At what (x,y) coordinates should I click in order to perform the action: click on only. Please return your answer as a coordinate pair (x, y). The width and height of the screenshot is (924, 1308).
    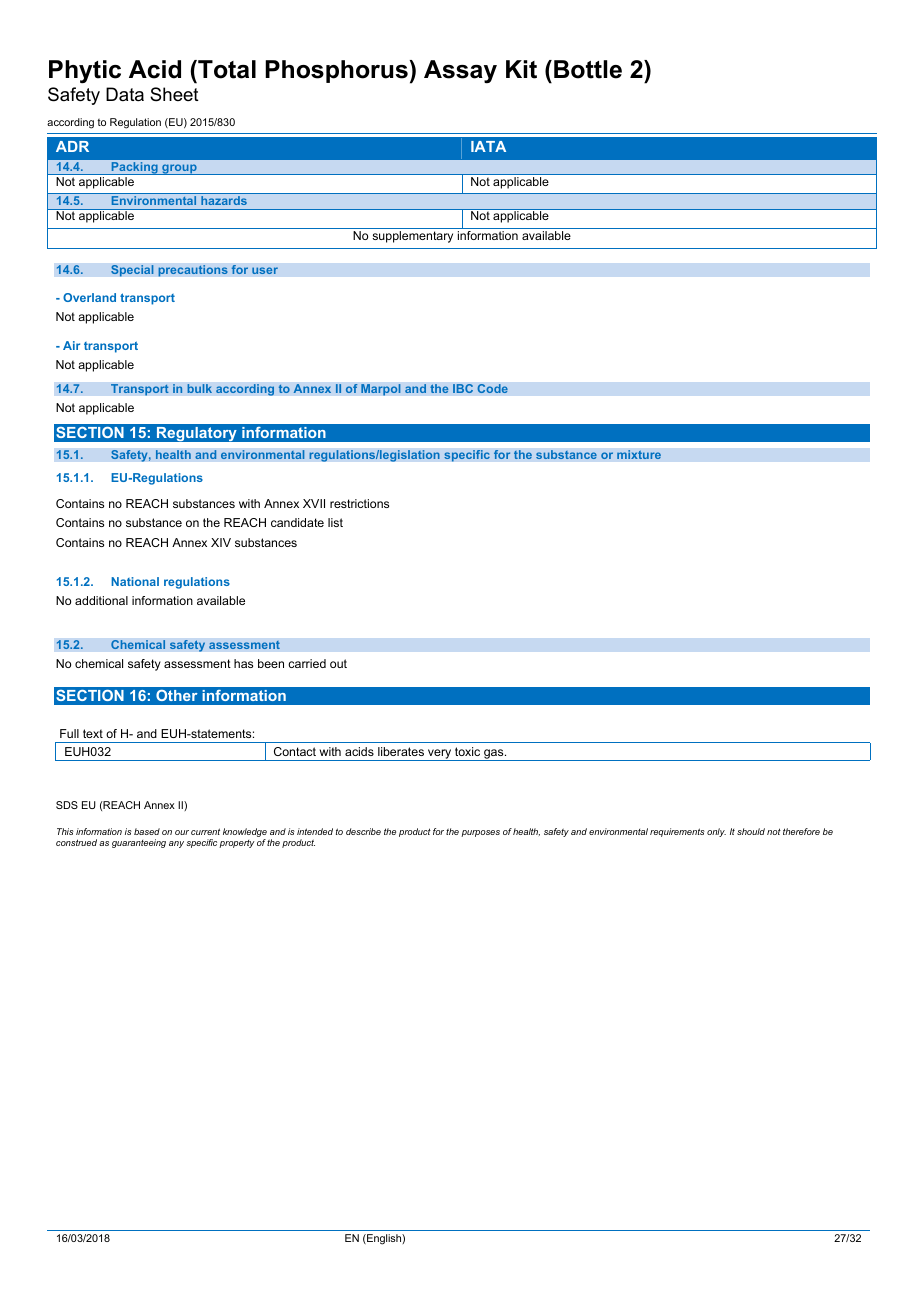
    Looking at the image, I should click on (716, 832).
